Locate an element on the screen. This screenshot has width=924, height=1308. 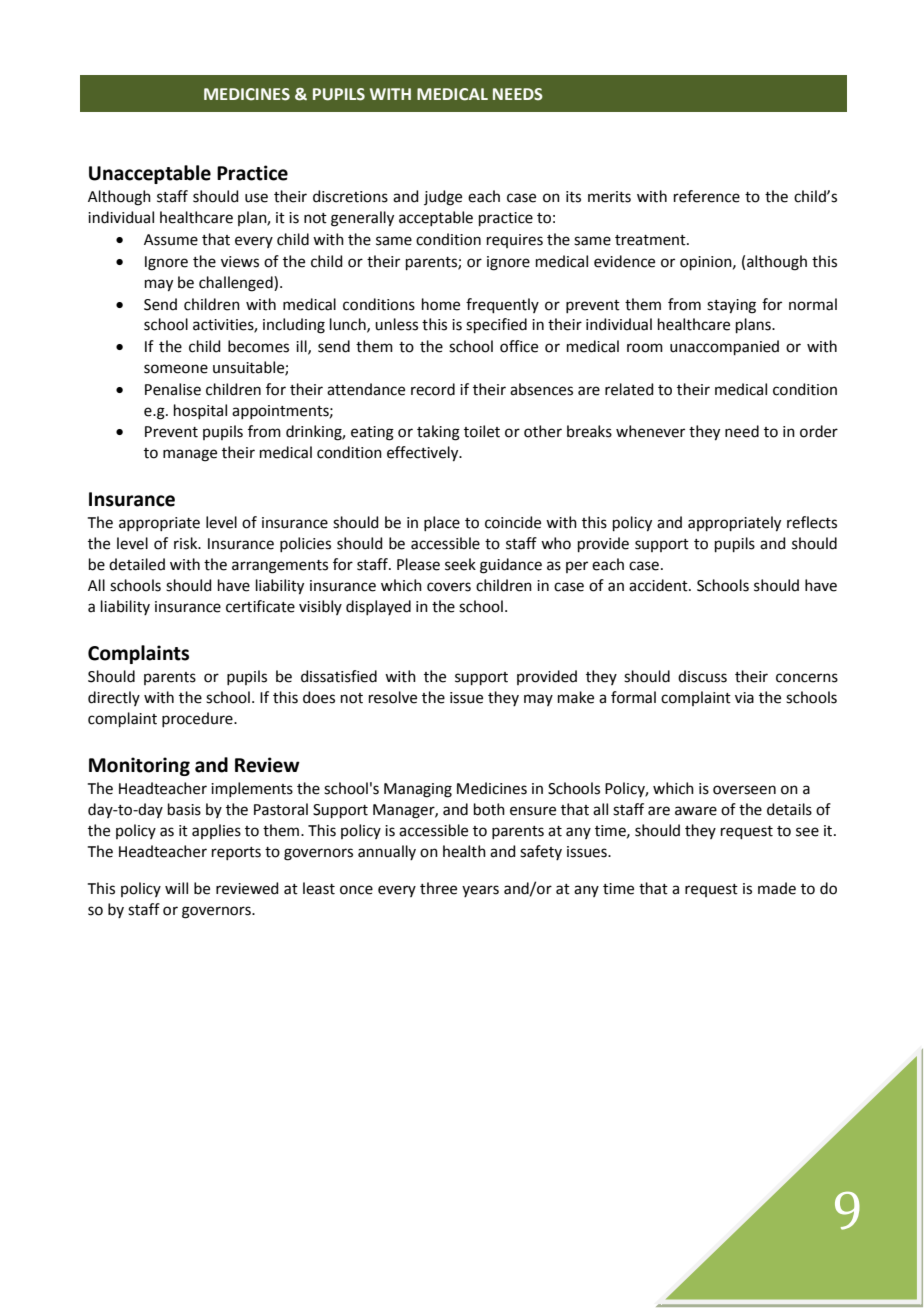
judge is located at coordinates (443, 198).
